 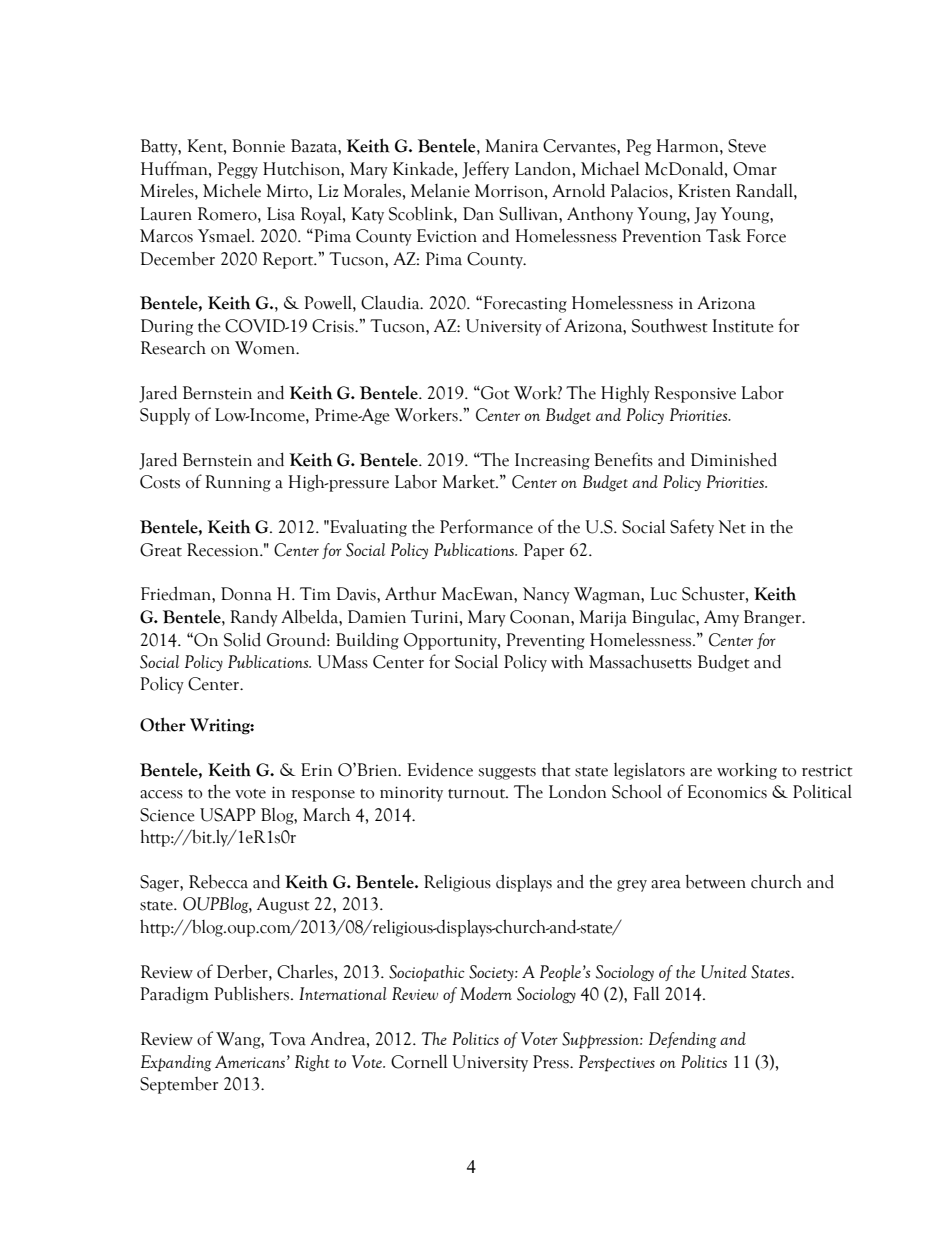 What do you see at coordinates (266, 348) in the screenshot?
I see `Women` at bounding box center [266, 348].
